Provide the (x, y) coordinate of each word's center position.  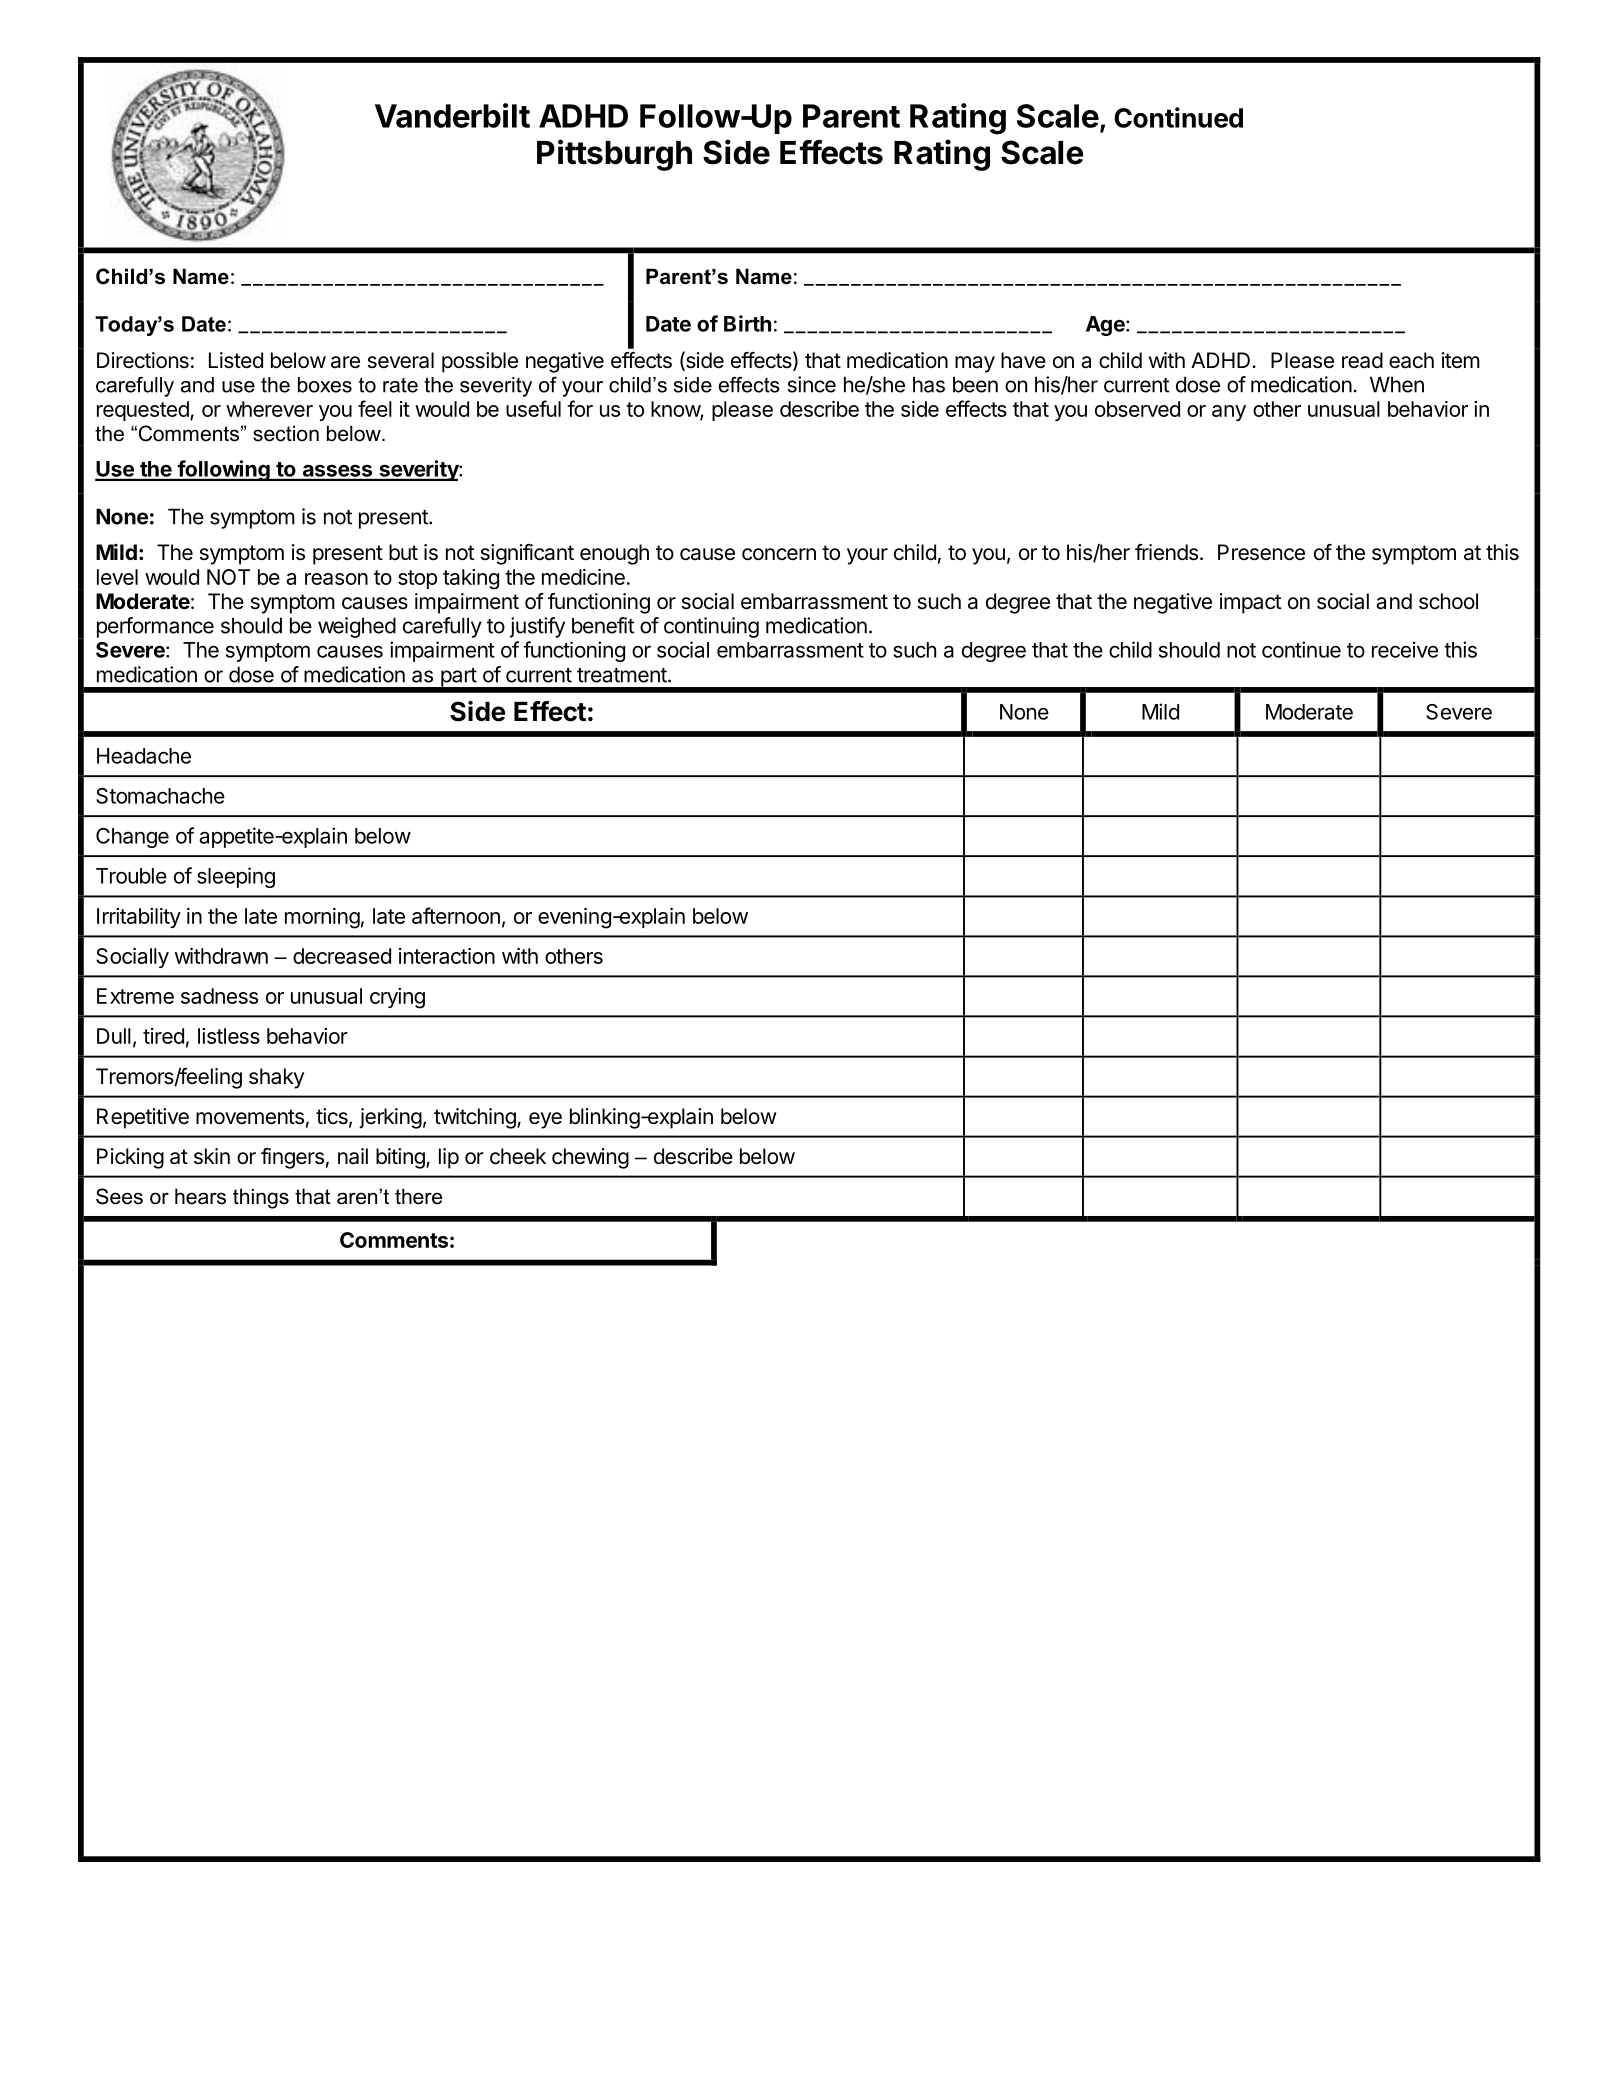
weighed (357, 627)
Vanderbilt (452, 115)
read (1362, 360)
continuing (711, 627)
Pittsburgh (614, 155)
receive (1405, 649)
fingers (292, 1158)
